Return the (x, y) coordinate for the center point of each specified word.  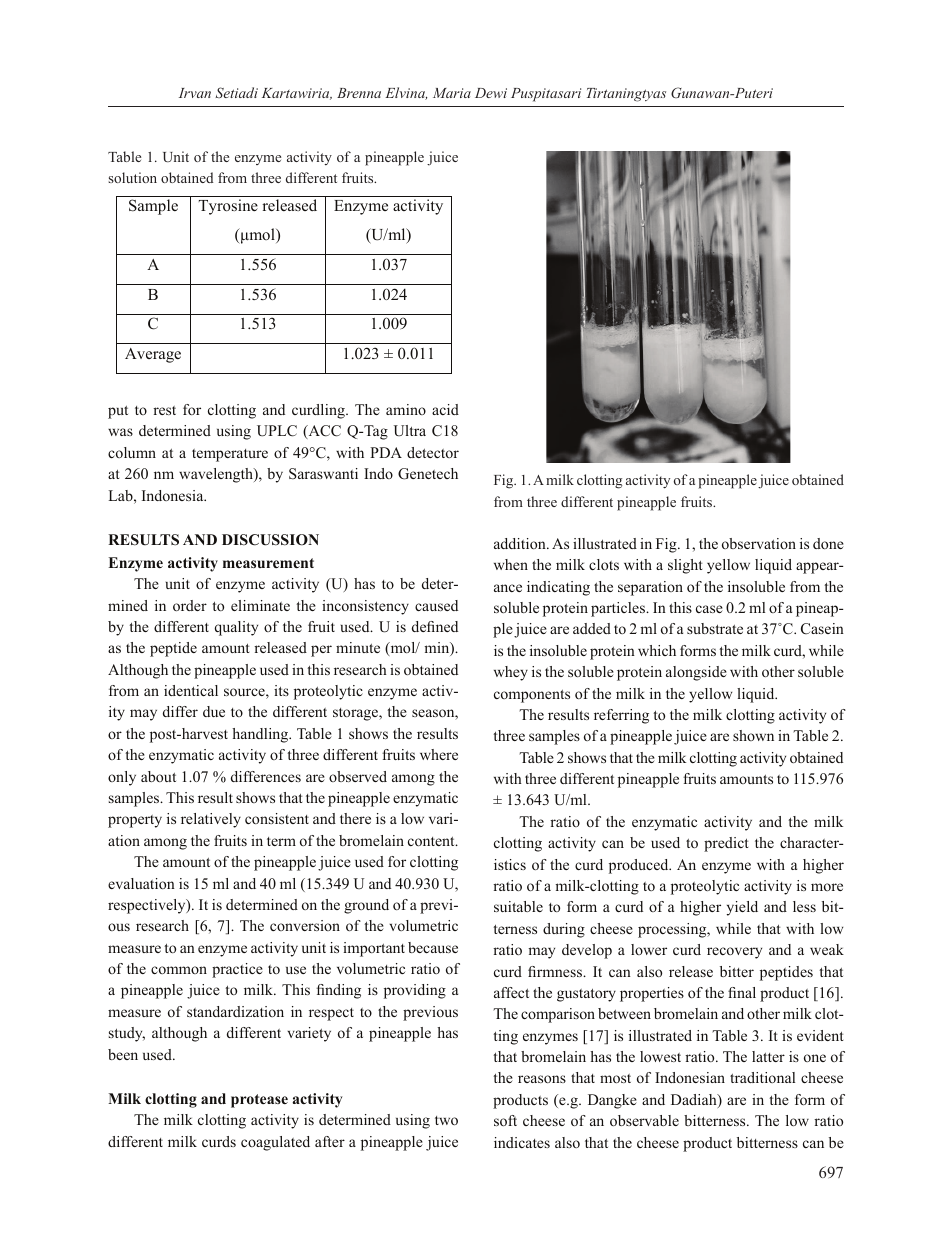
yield (742, 908)
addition (521, 543)
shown (753, 735)
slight (685, 566)
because (433, 947)
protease (259, 1101)
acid (445, 409)
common (179, 970)
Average (153, 355)
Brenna (359, 93)
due (214, 711)
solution (132, 177)
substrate (715, 628)
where (439, 754)
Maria (452, 93)
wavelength (217, 475)
